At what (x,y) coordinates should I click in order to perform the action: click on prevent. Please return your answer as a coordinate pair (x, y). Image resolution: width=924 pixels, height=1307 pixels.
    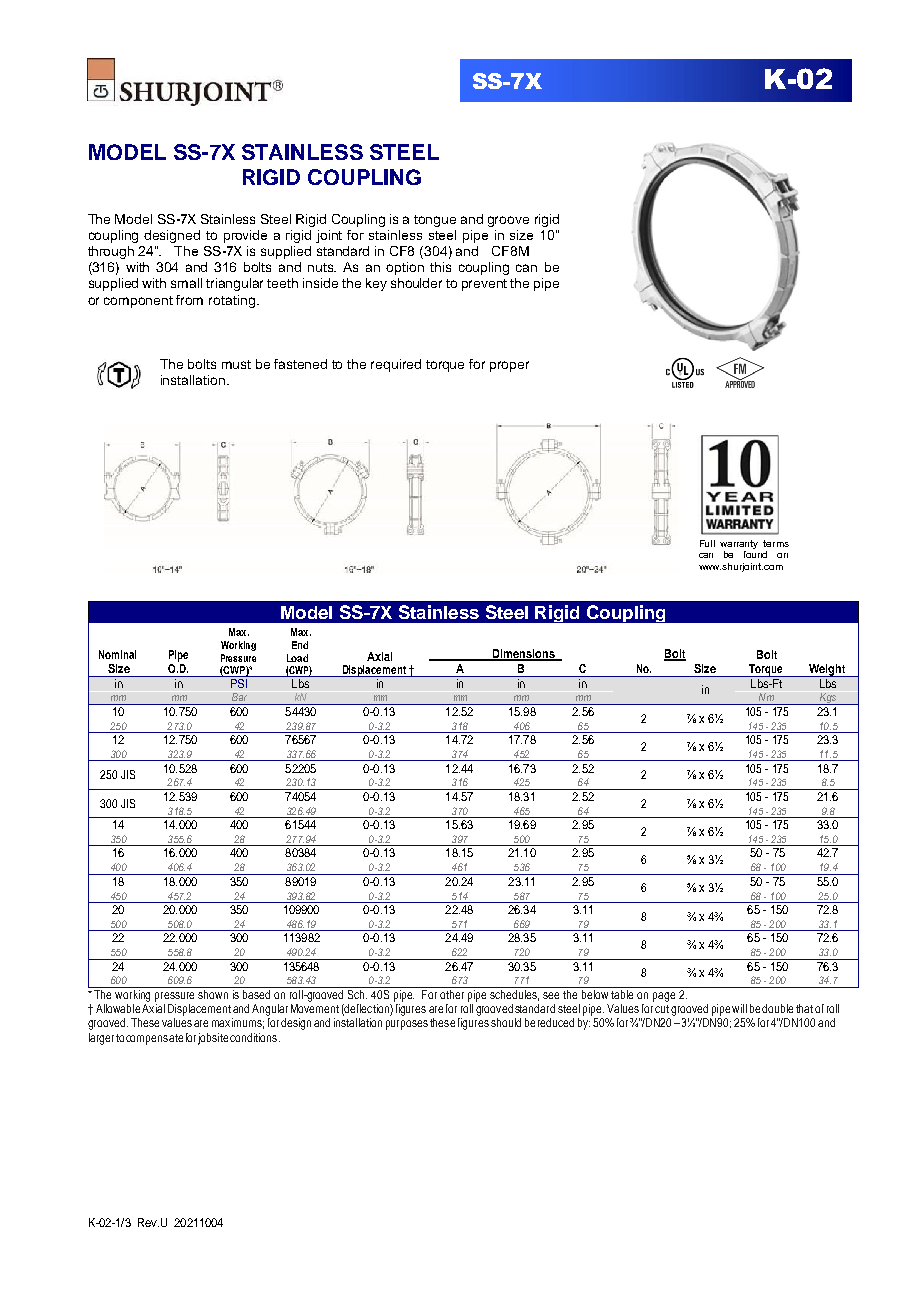
    Looking at the image, I should click on (484, 285).
